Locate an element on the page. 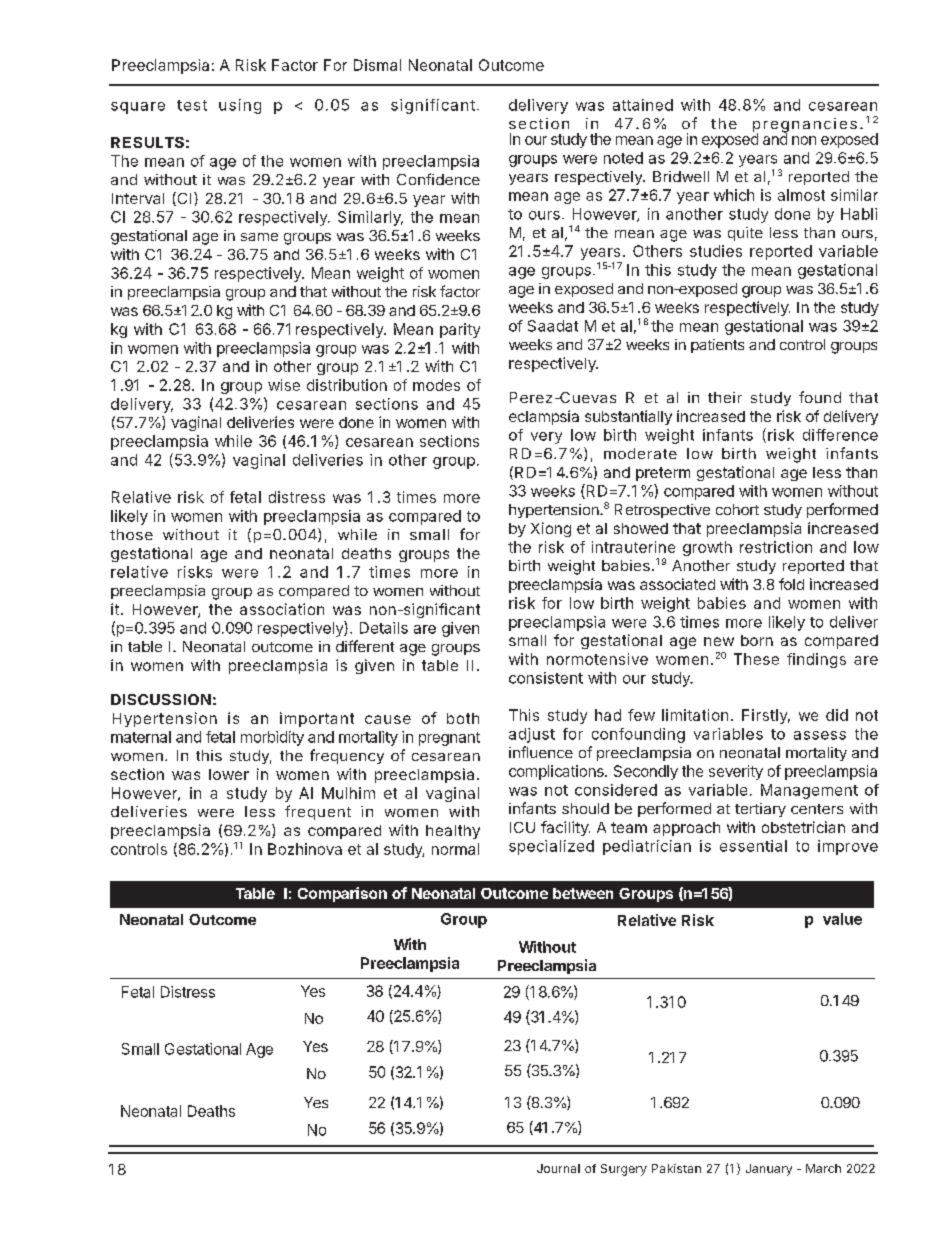 The image size is (952, 1233). January is located at coordinates (769, 1170).
